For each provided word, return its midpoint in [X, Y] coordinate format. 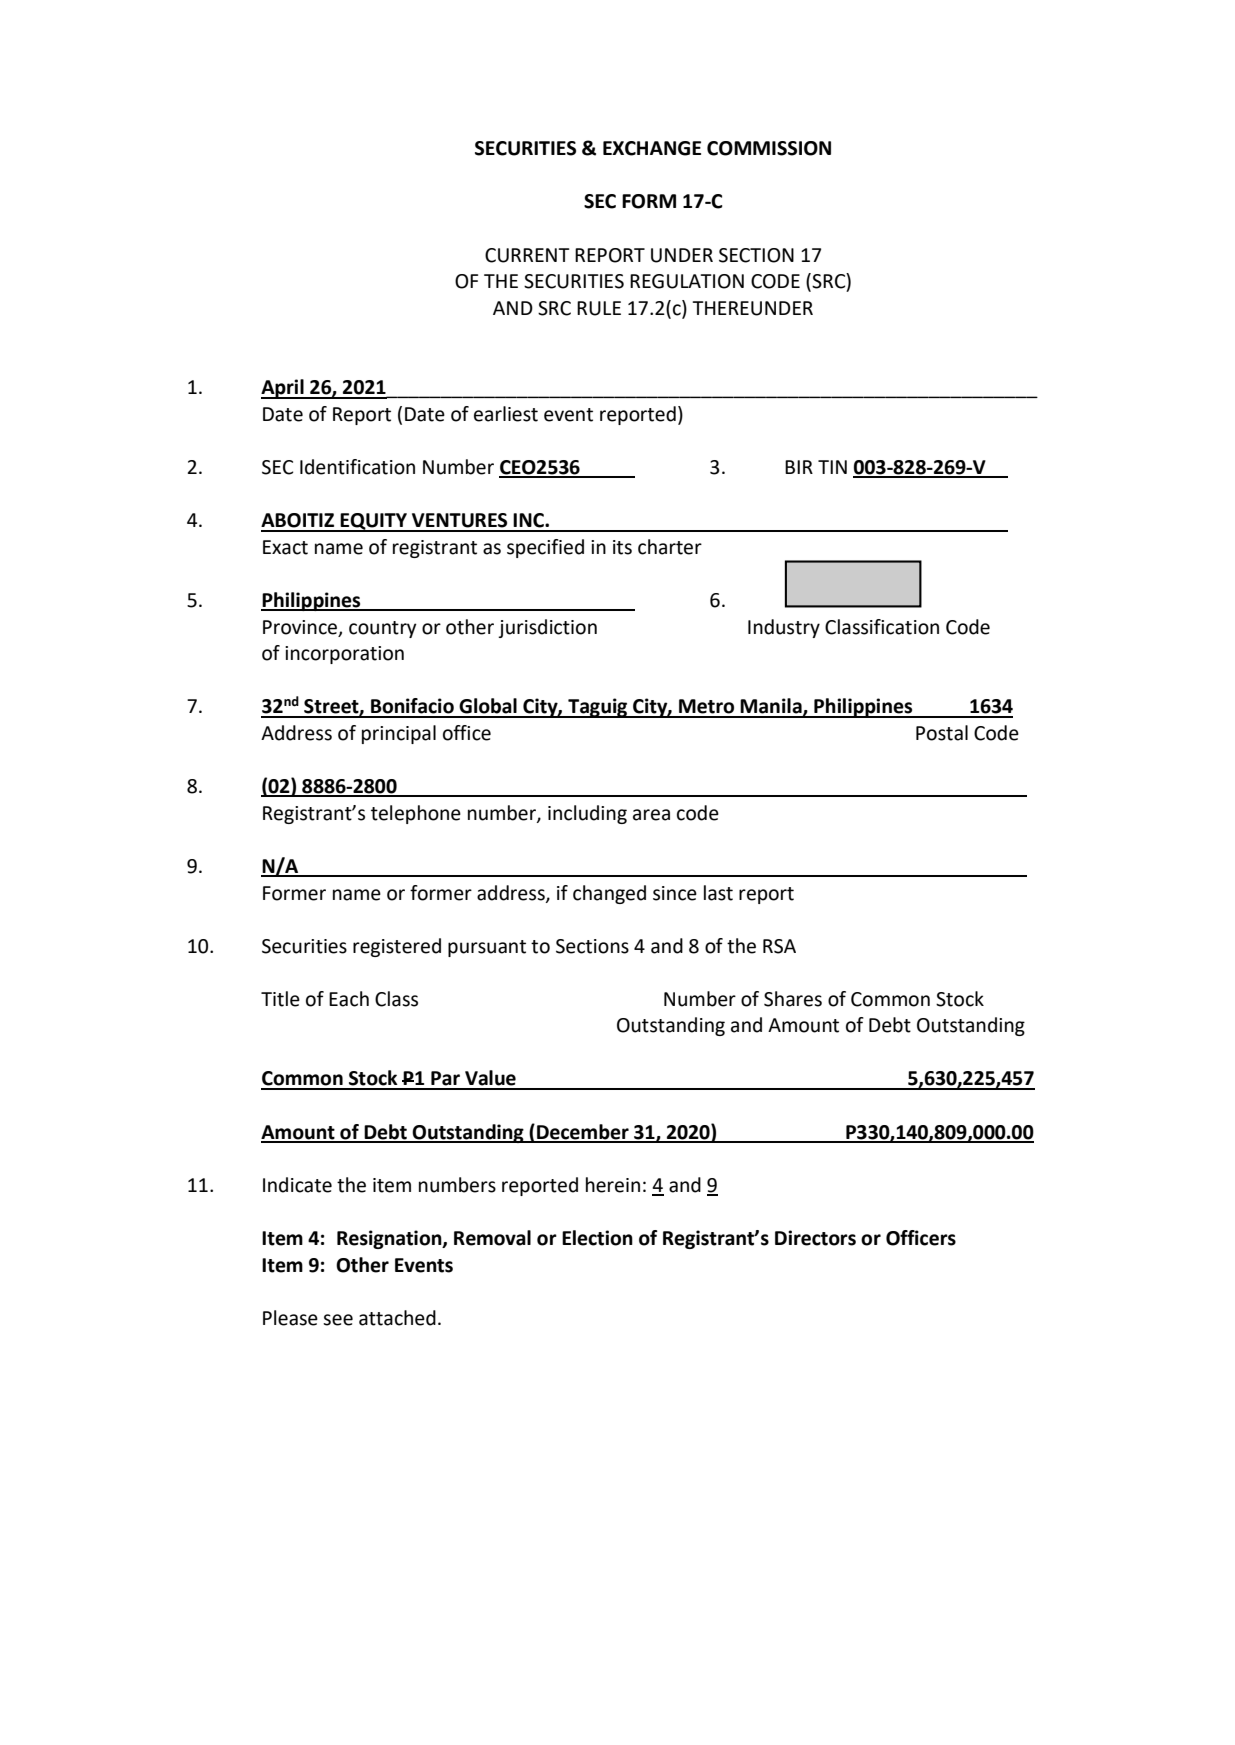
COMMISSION [769, 148]
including [587, 814]
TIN [832, 467]
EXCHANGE [652, 148]
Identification [357, 467]
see [338, 1320]
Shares [793, 999]
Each [349, 999]
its [622, 547]
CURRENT [527, 255]
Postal [942, 733]
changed [609, 894]
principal [399, 734]
